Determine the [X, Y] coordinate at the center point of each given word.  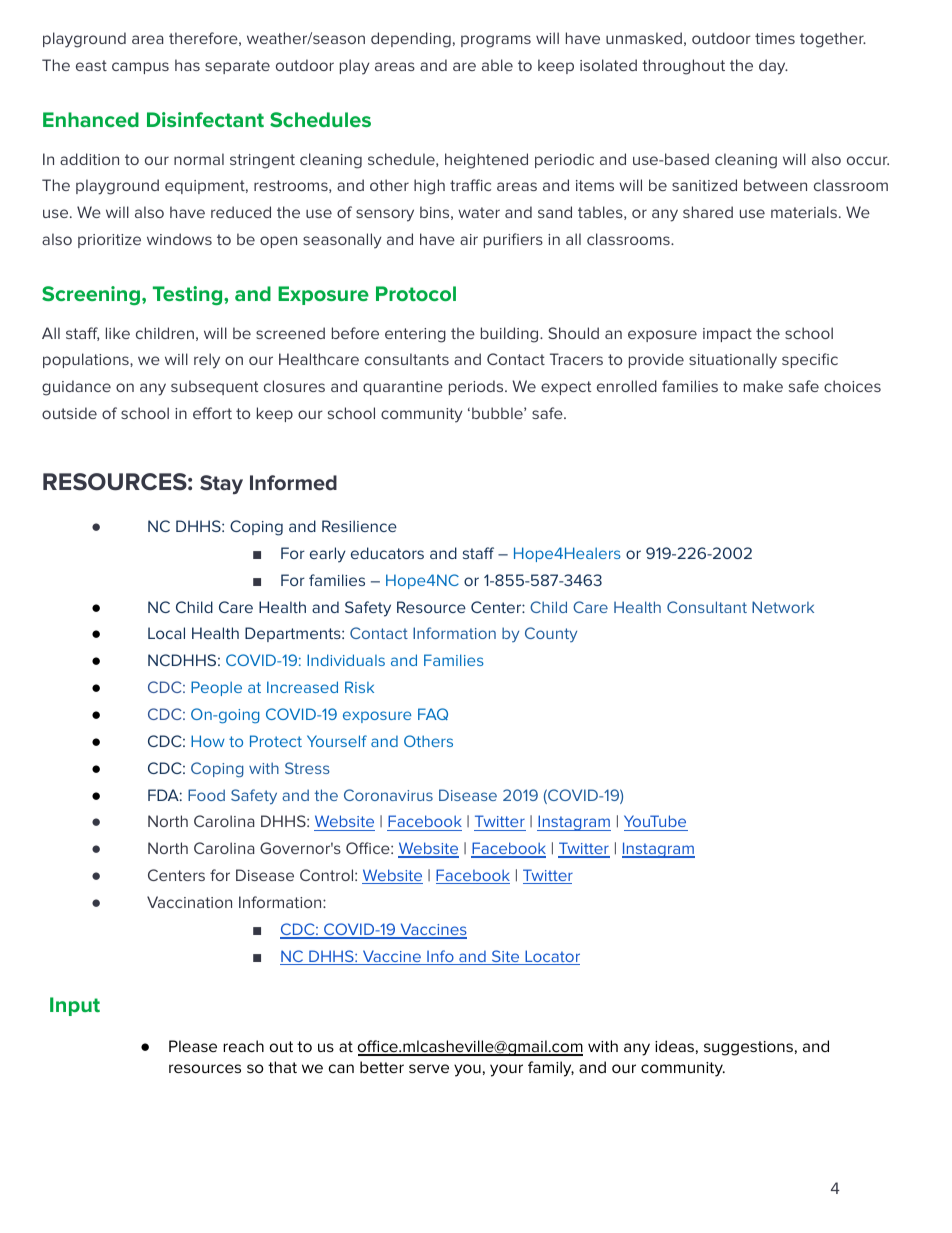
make [763, 386]
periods [477, 387]
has [187, 65]
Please [193, 1046]
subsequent [214, 387]
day [773, 67]
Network [783, 607]
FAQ [433, 714]
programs [496, 41]
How [208, 741]
